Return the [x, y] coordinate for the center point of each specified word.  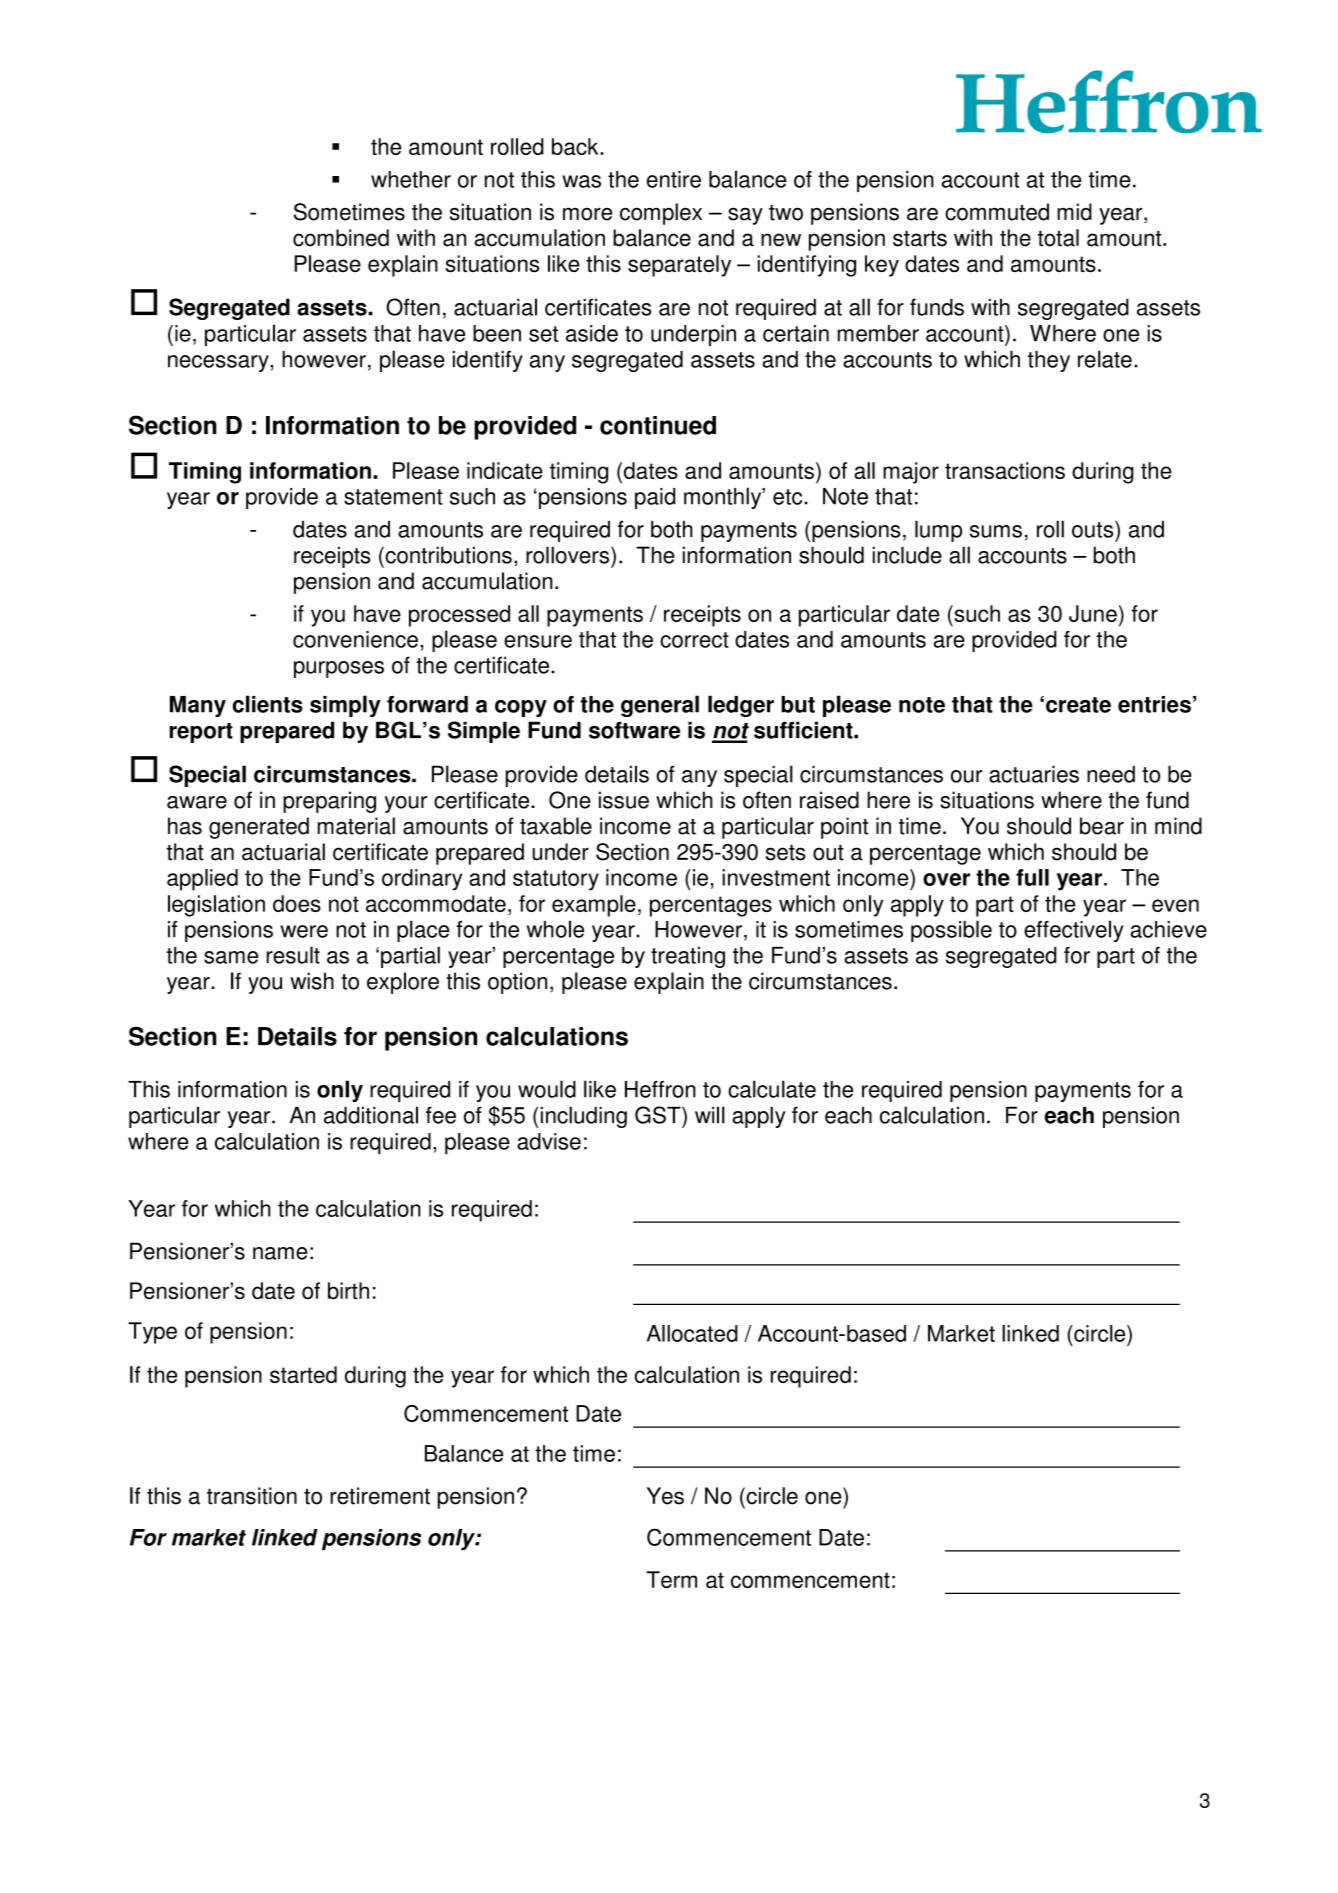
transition [252, 1496]
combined [341, 238]
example [594, 906]
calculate [772, 1089]
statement [393, 497]
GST [659, 1115]
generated [259, 828]
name [280, 1253]
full [1032, 877]
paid [655, 498]
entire [674, 179]
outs [1094, 529]
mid [1074, 212]
